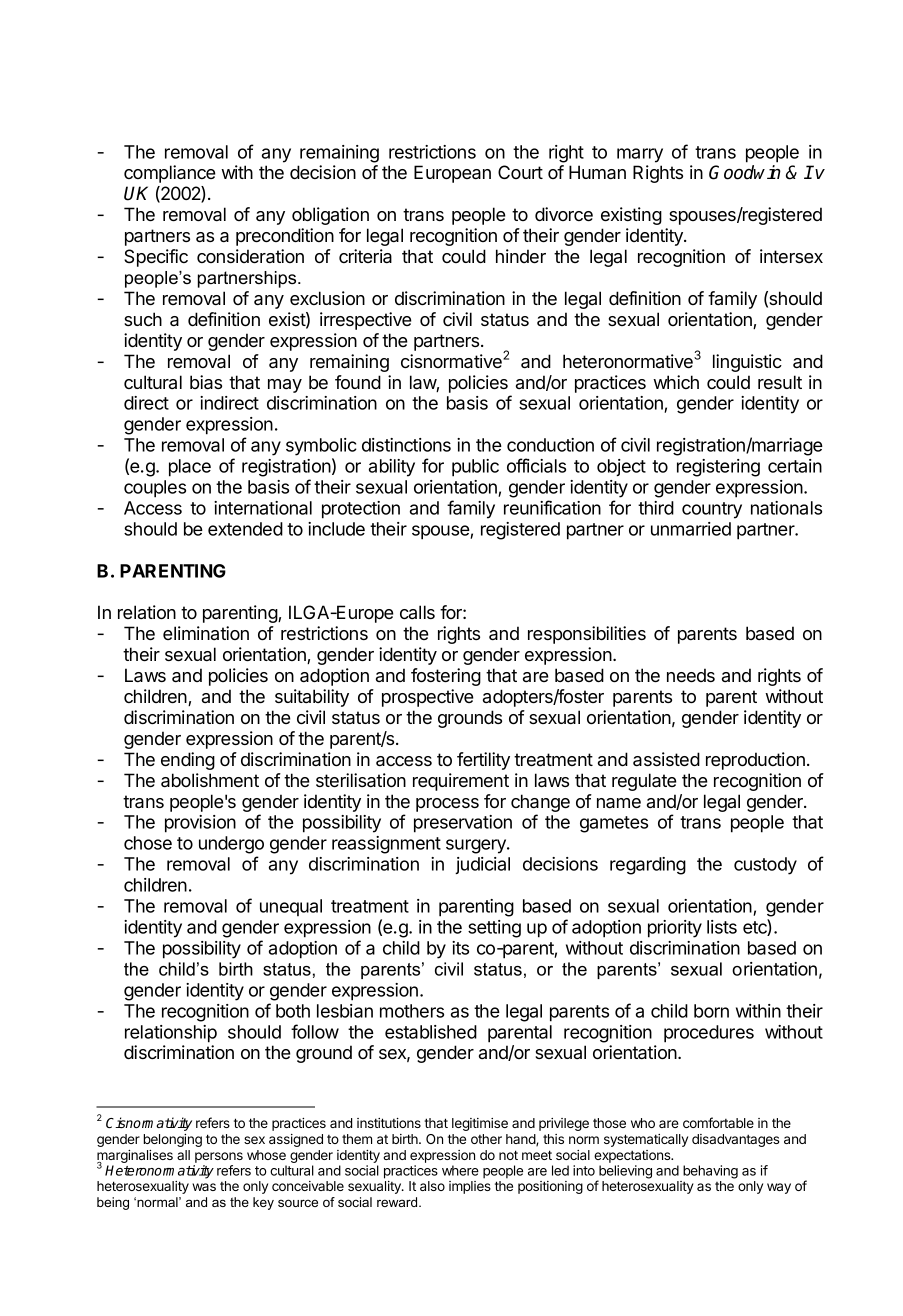 This document has width=903, height=1316. I want to click on provision, so click(200, 824).
